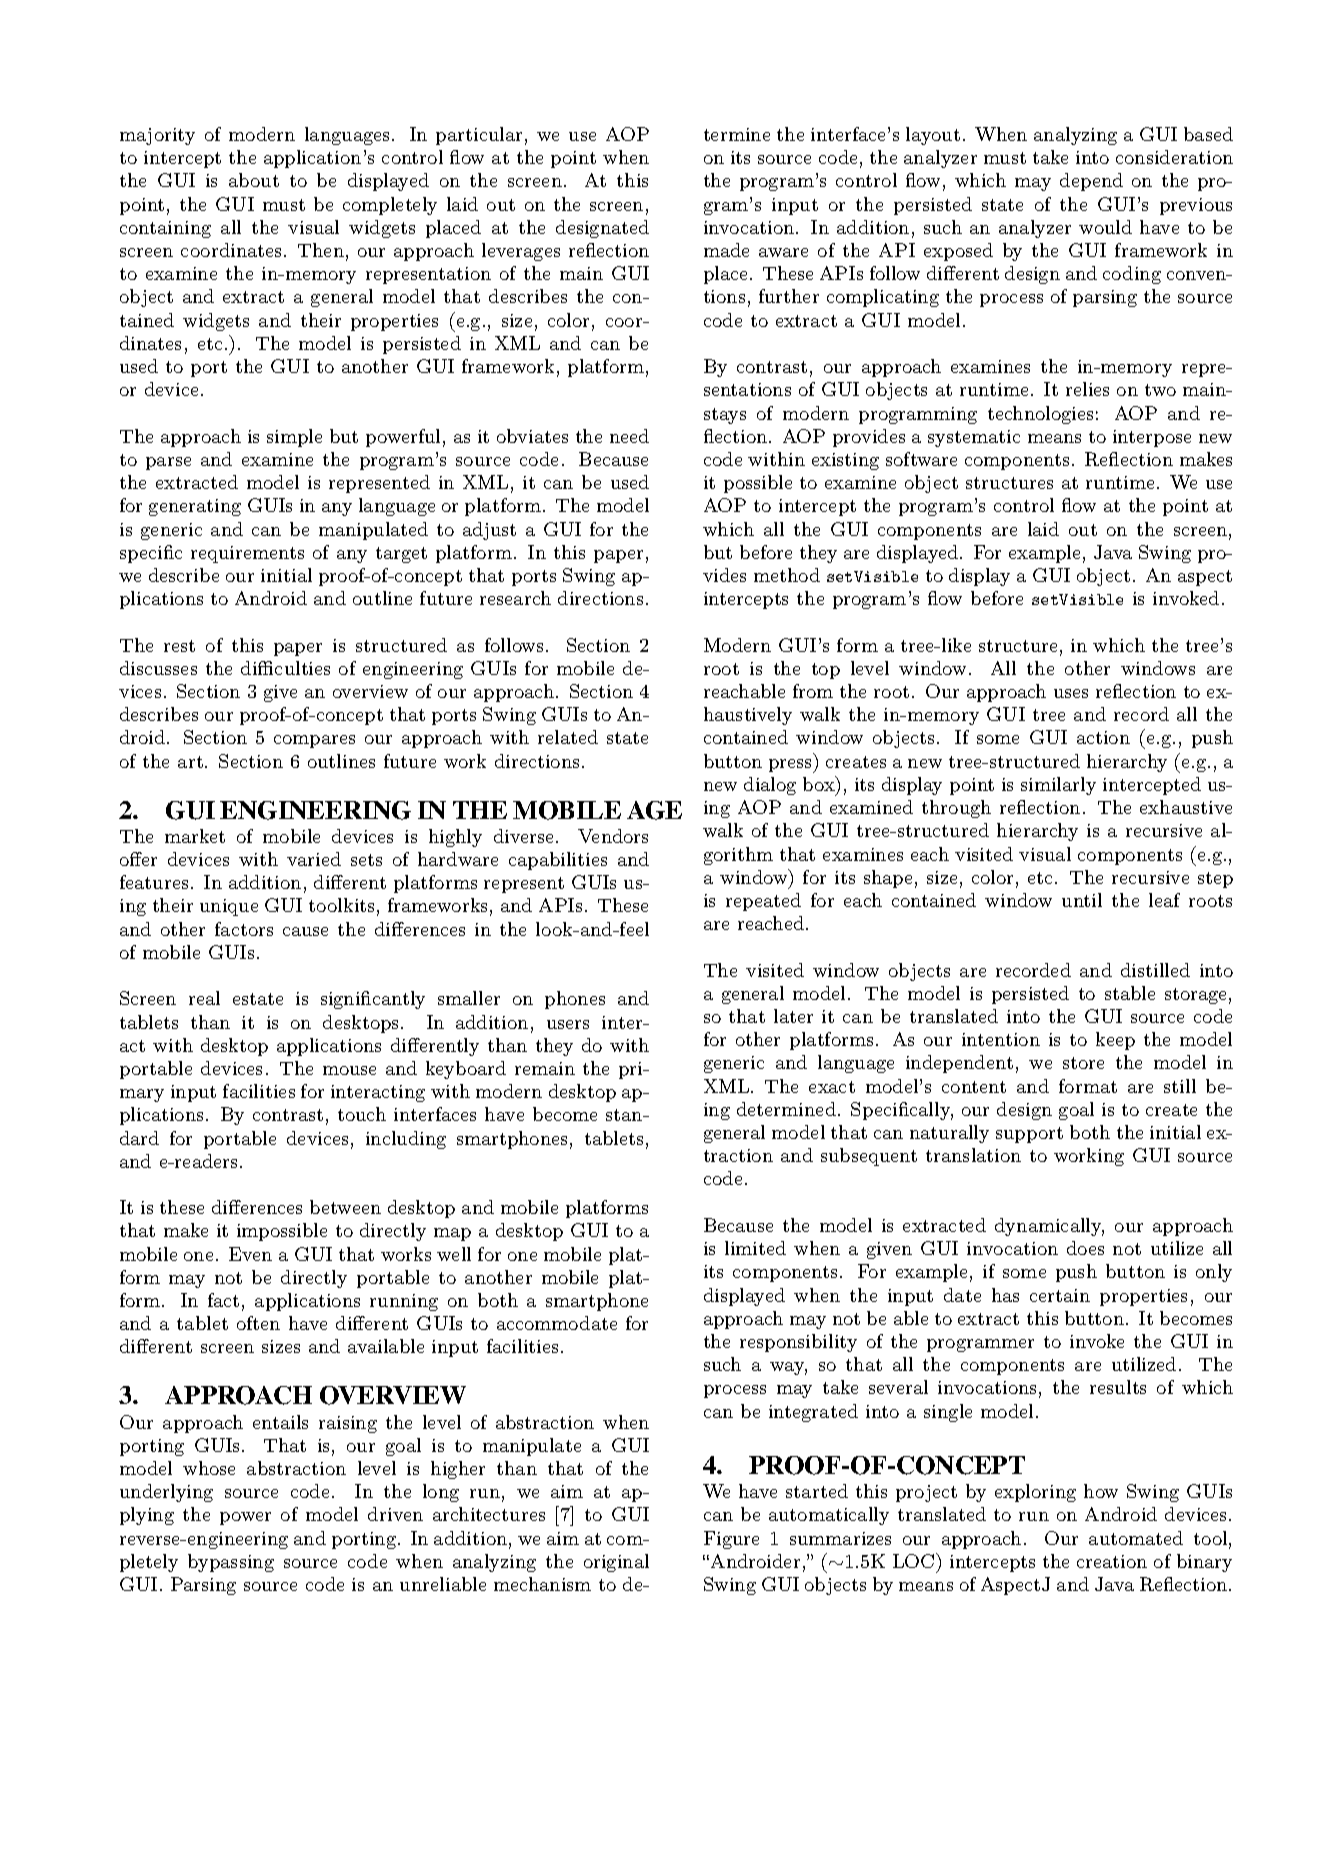 The height and width of the screenshot is (1868, 1321). Describe the element at coordinates (209, 1468) in the screenshot. I see `whose` at that location.
